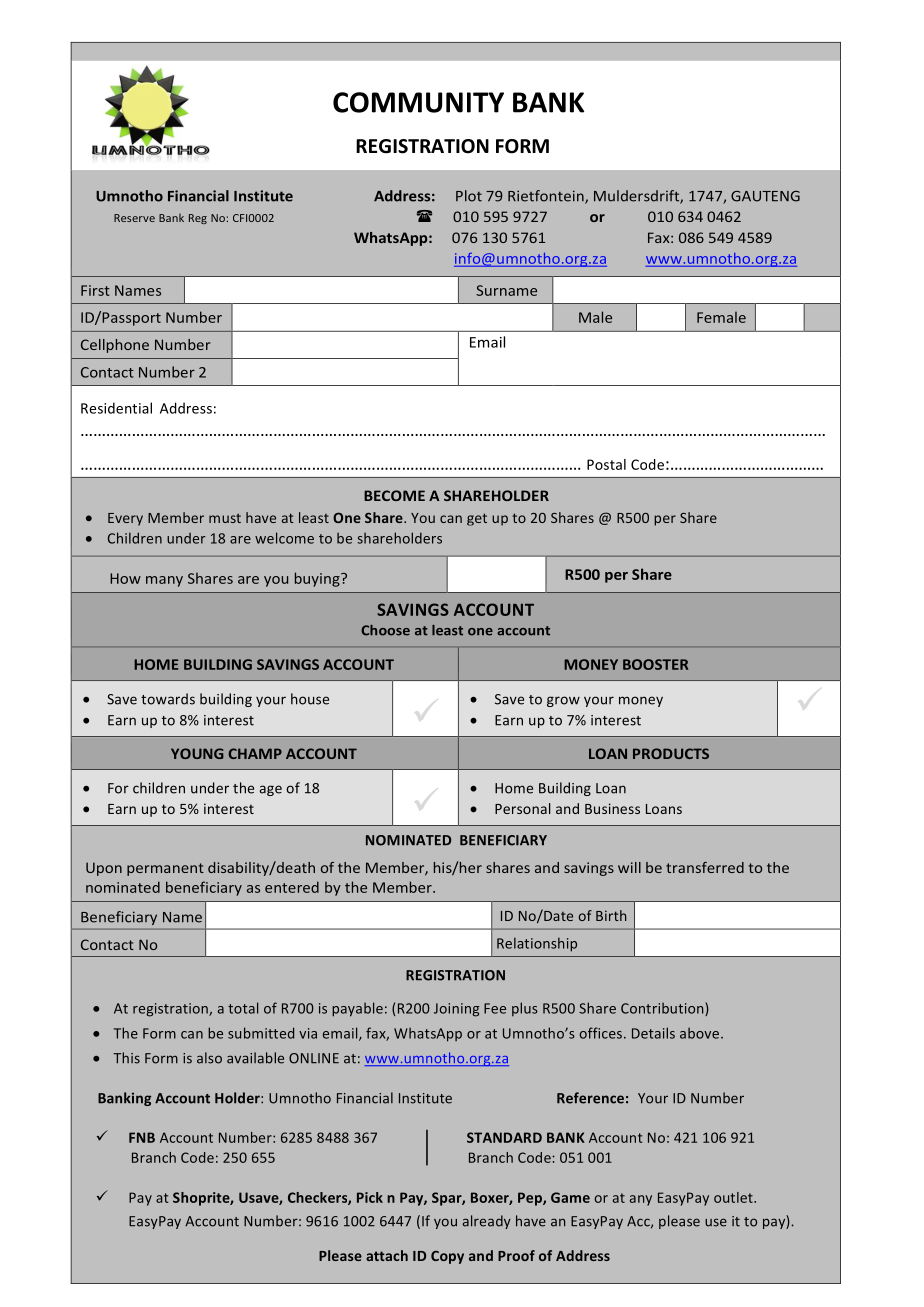 This image has width=924, height=1307. Describe the element at coordinates (418, 102) in the image. I see `COMMUNITY` at that location.
